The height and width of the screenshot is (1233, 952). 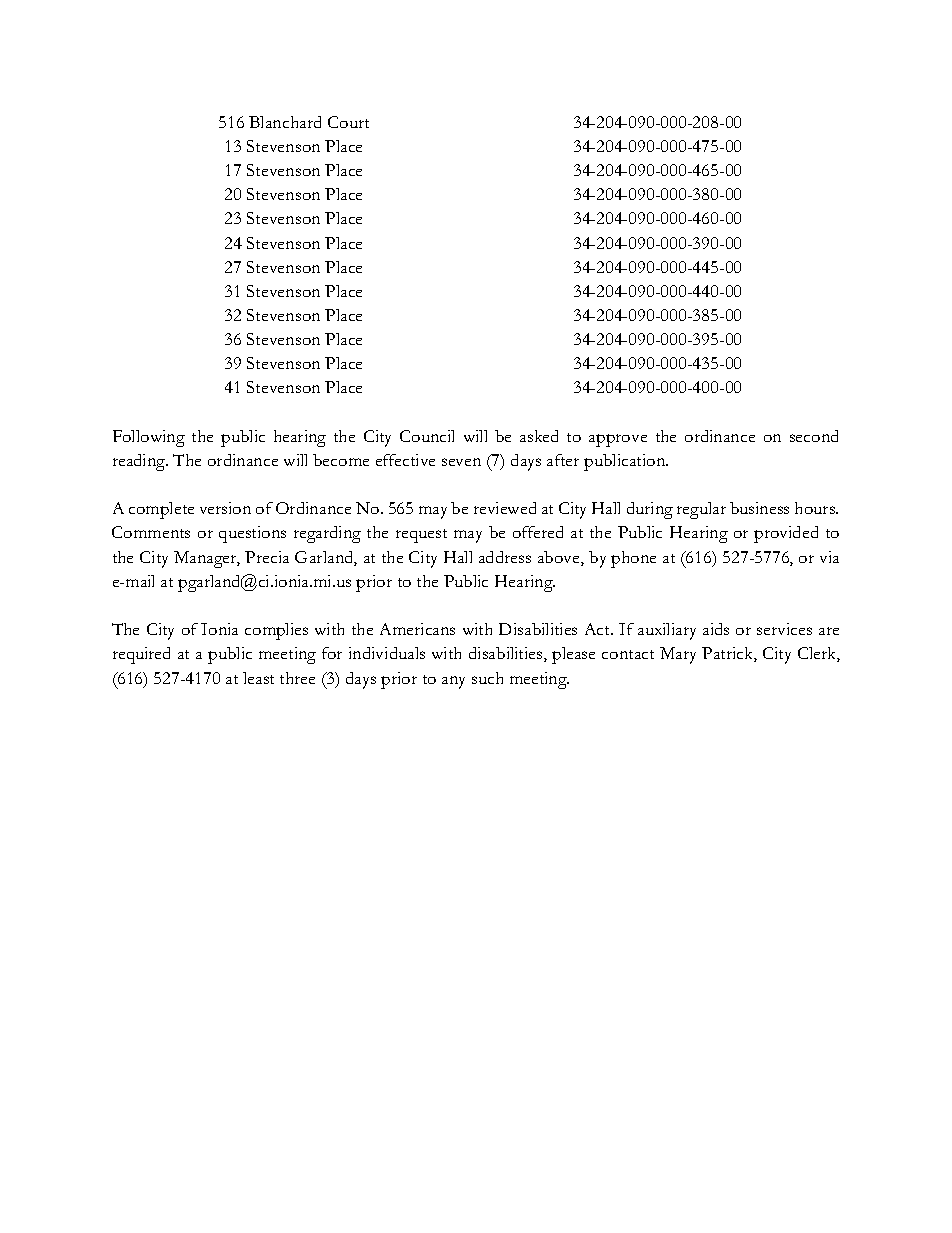 What do you see at coordinates (538, 532) in the screenshot?
I see `offered` at bounding box center [538, 532].
